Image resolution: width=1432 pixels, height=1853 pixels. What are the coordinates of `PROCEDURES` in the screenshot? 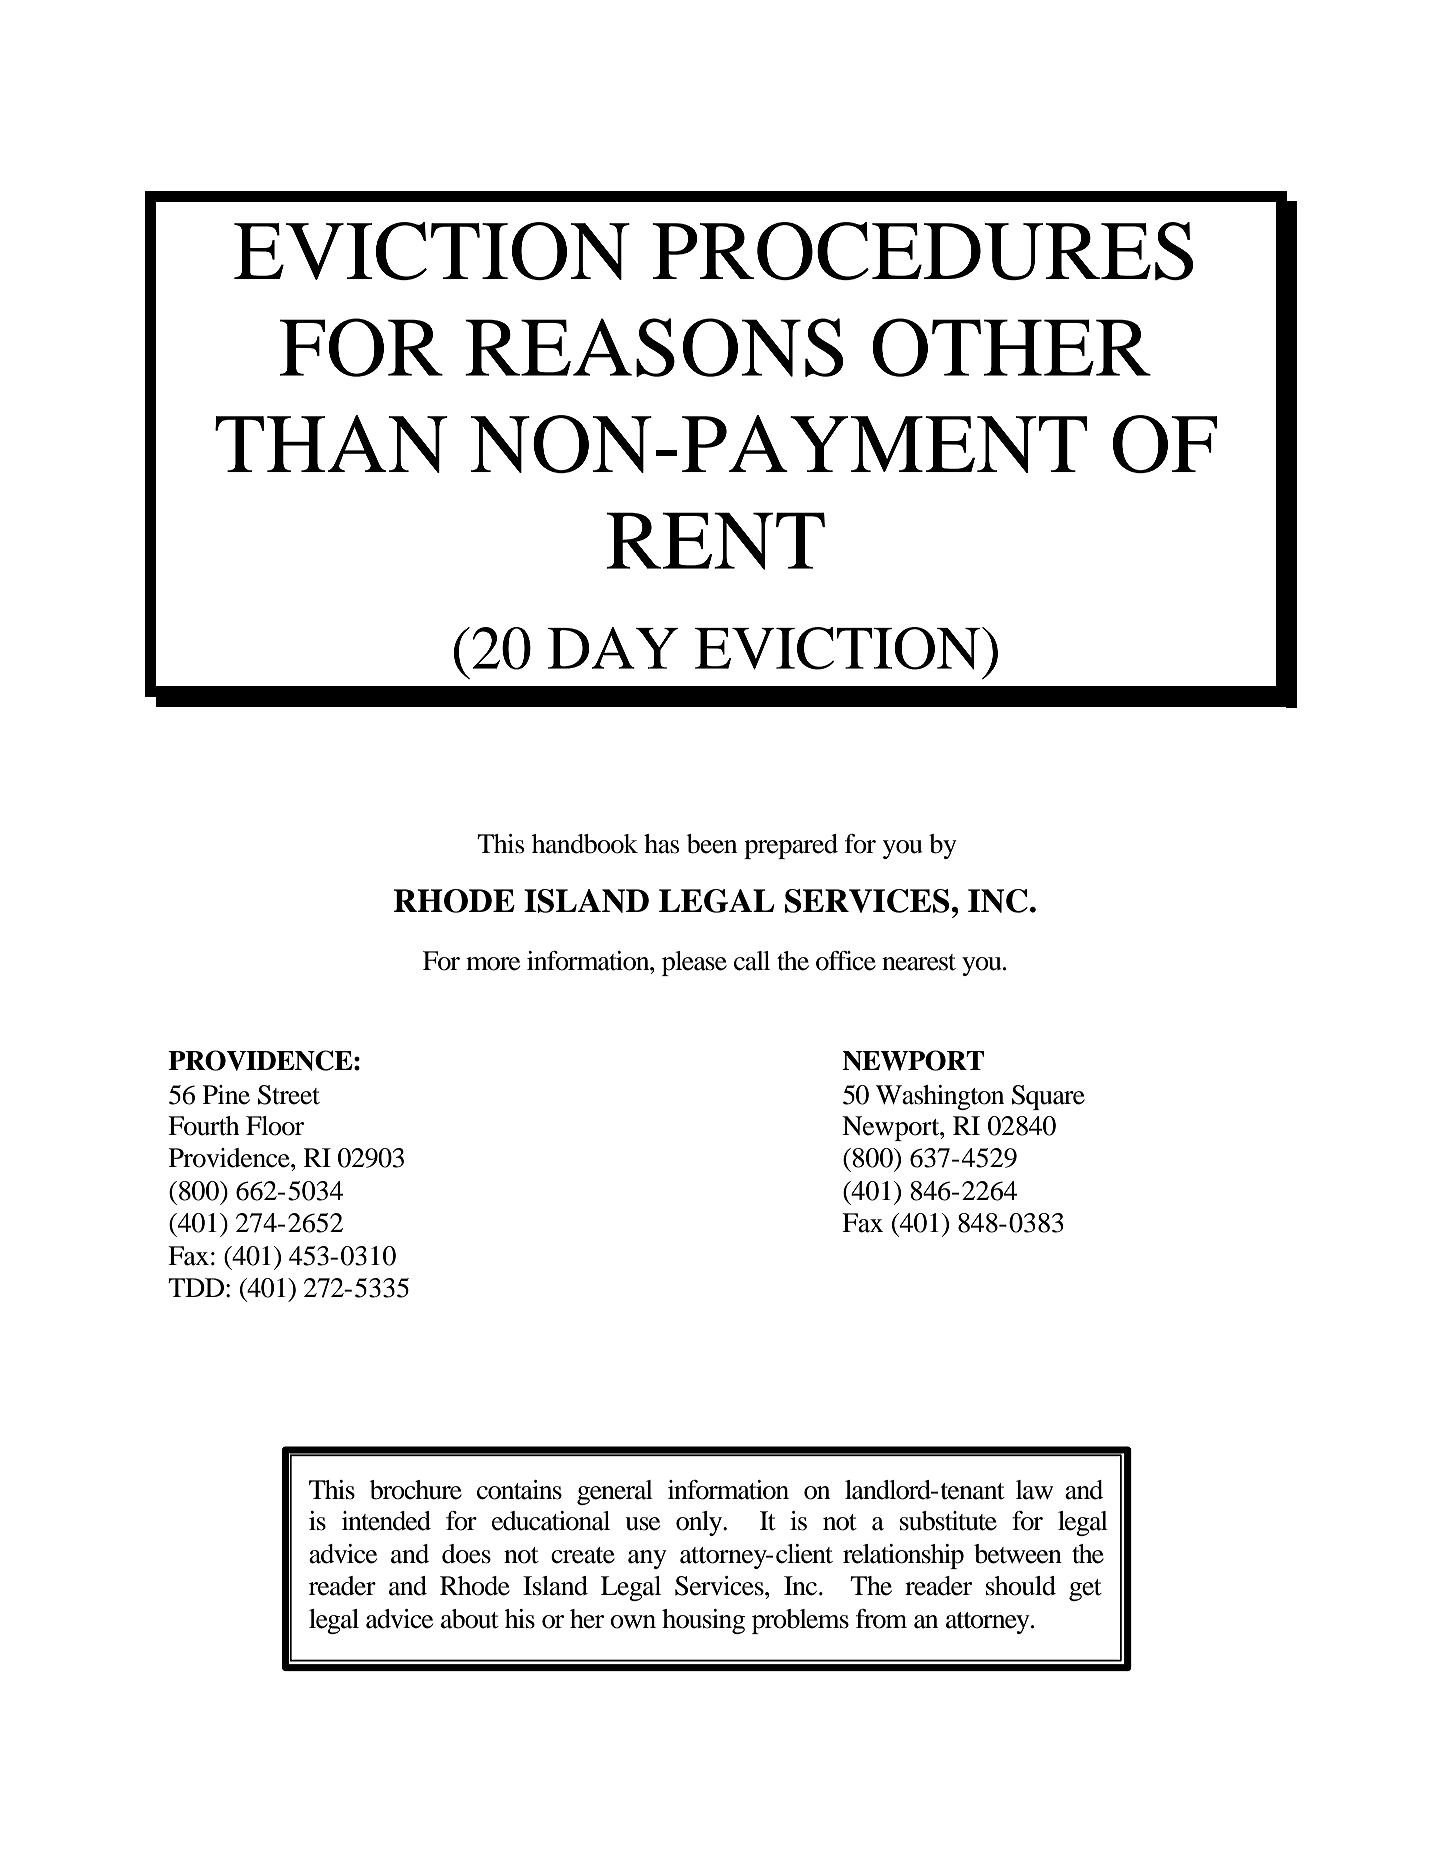 It's located at (923, 251).
